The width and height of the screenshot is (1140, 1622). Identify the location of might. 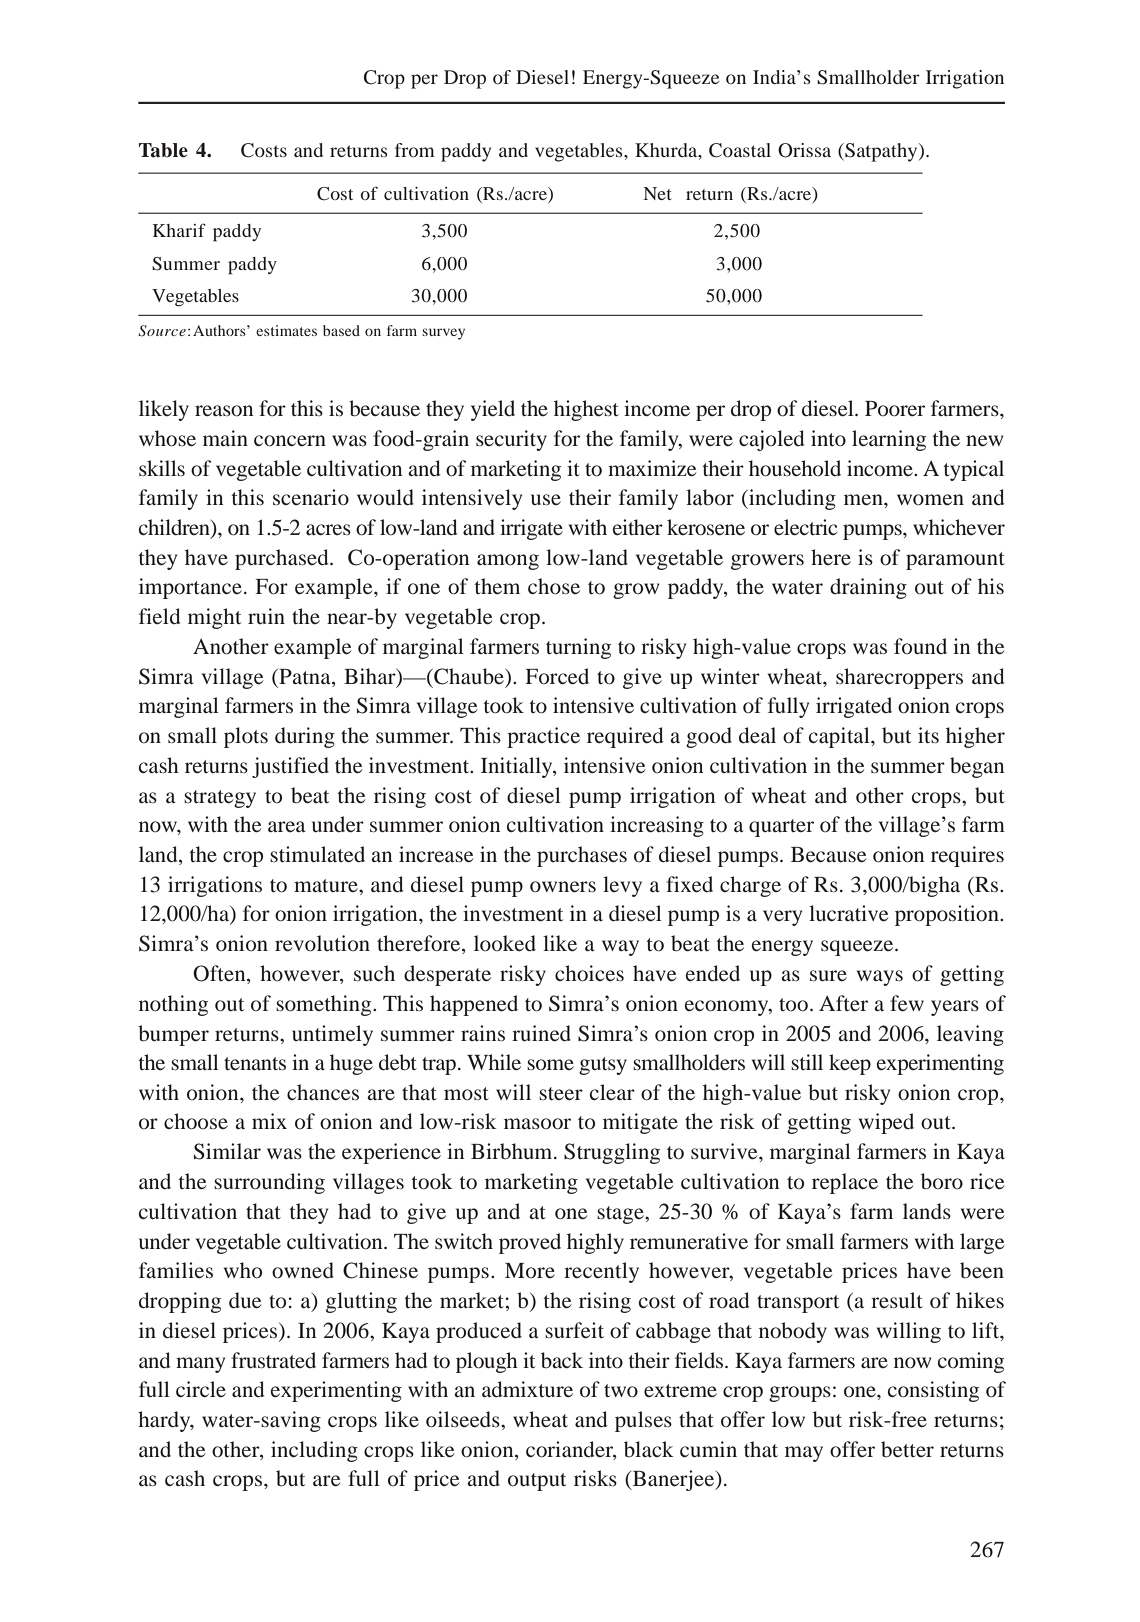
(214, 618).
